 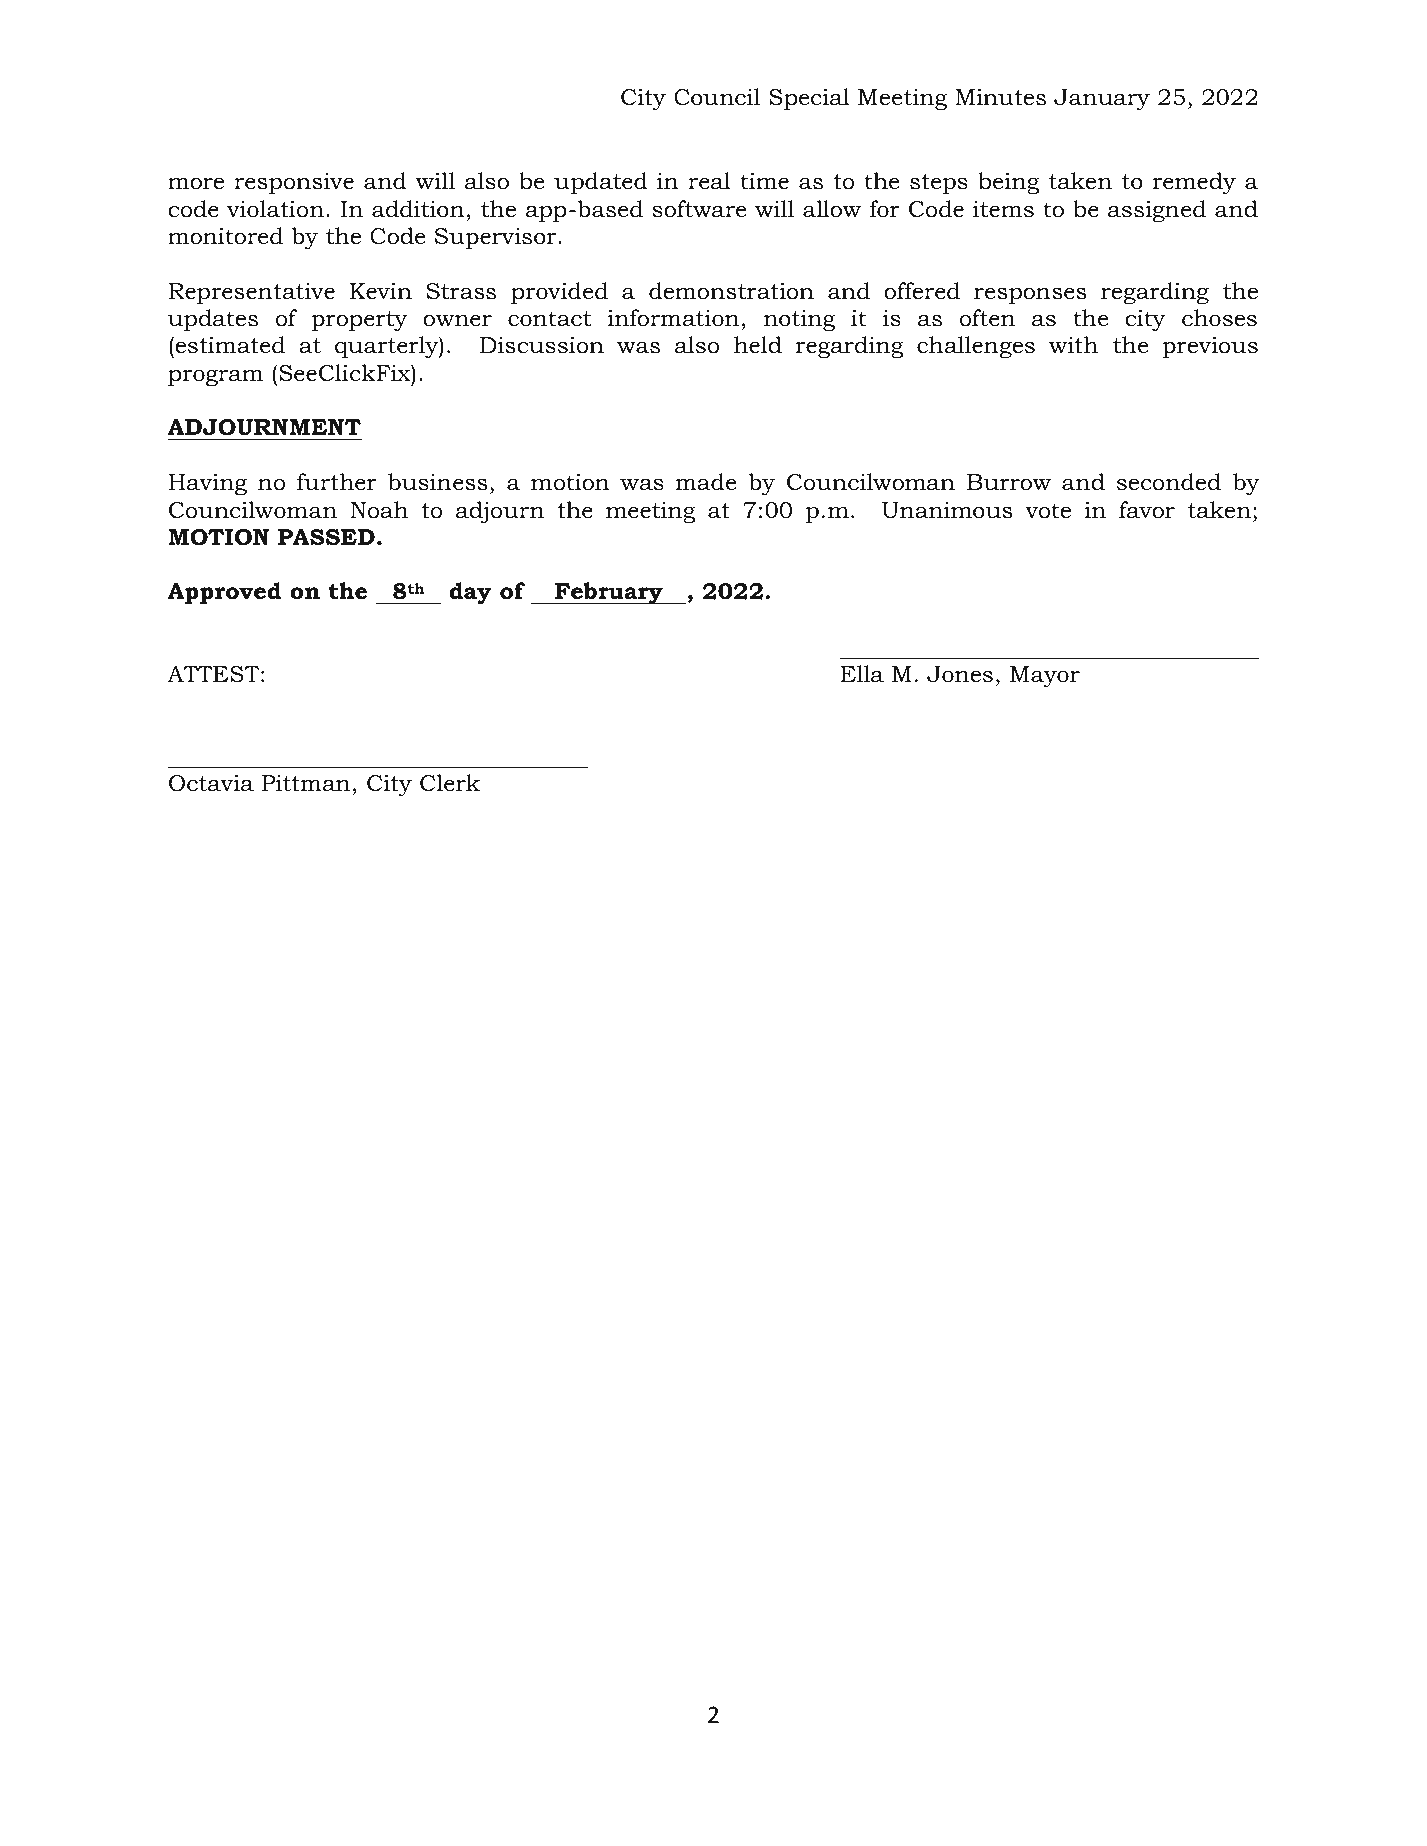 What do you see at coordinates (609, 593) in the page?
I see `February` at bounding box center [609, 593].
